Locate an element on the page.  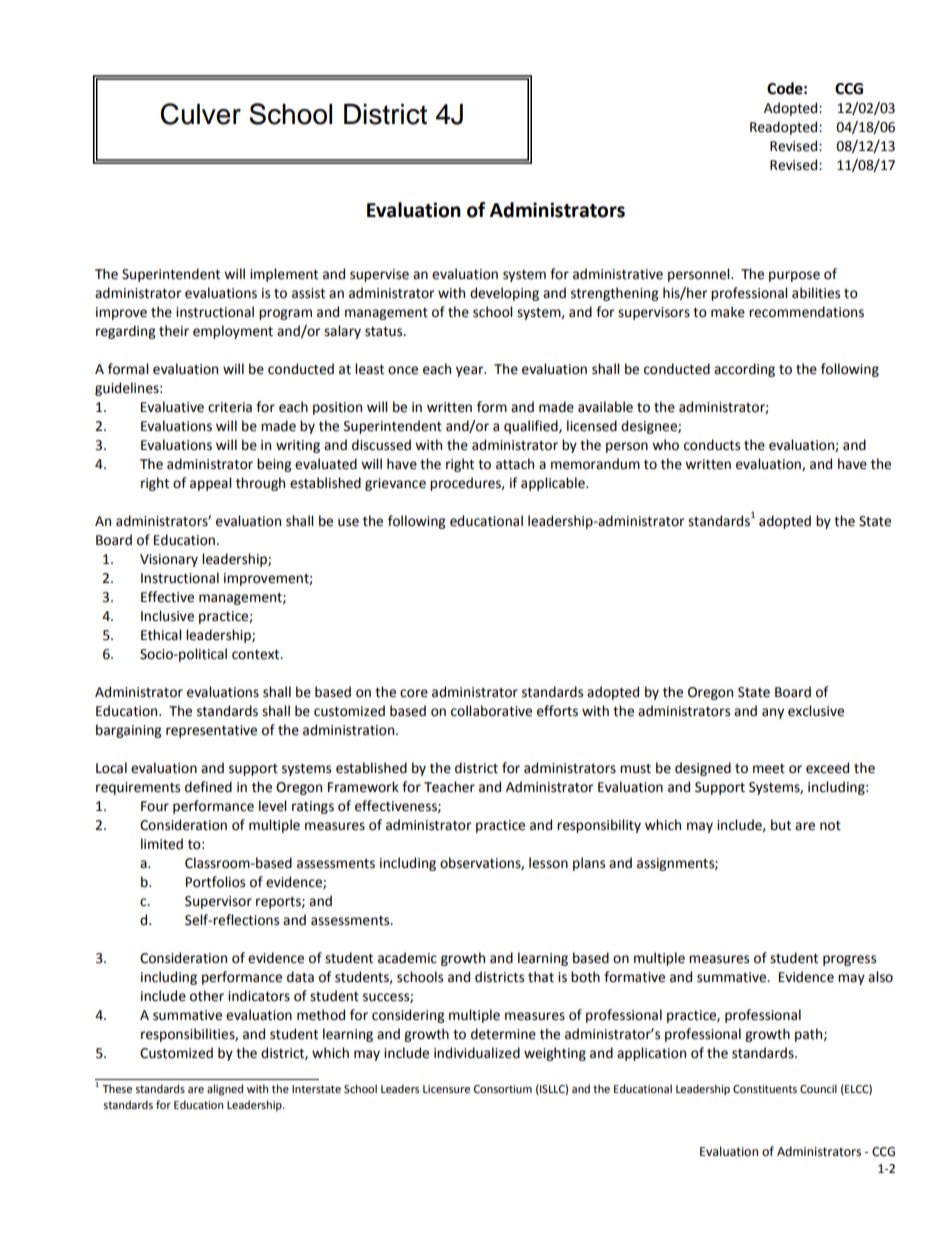
individualized is located at coordinates (477, 1053).
